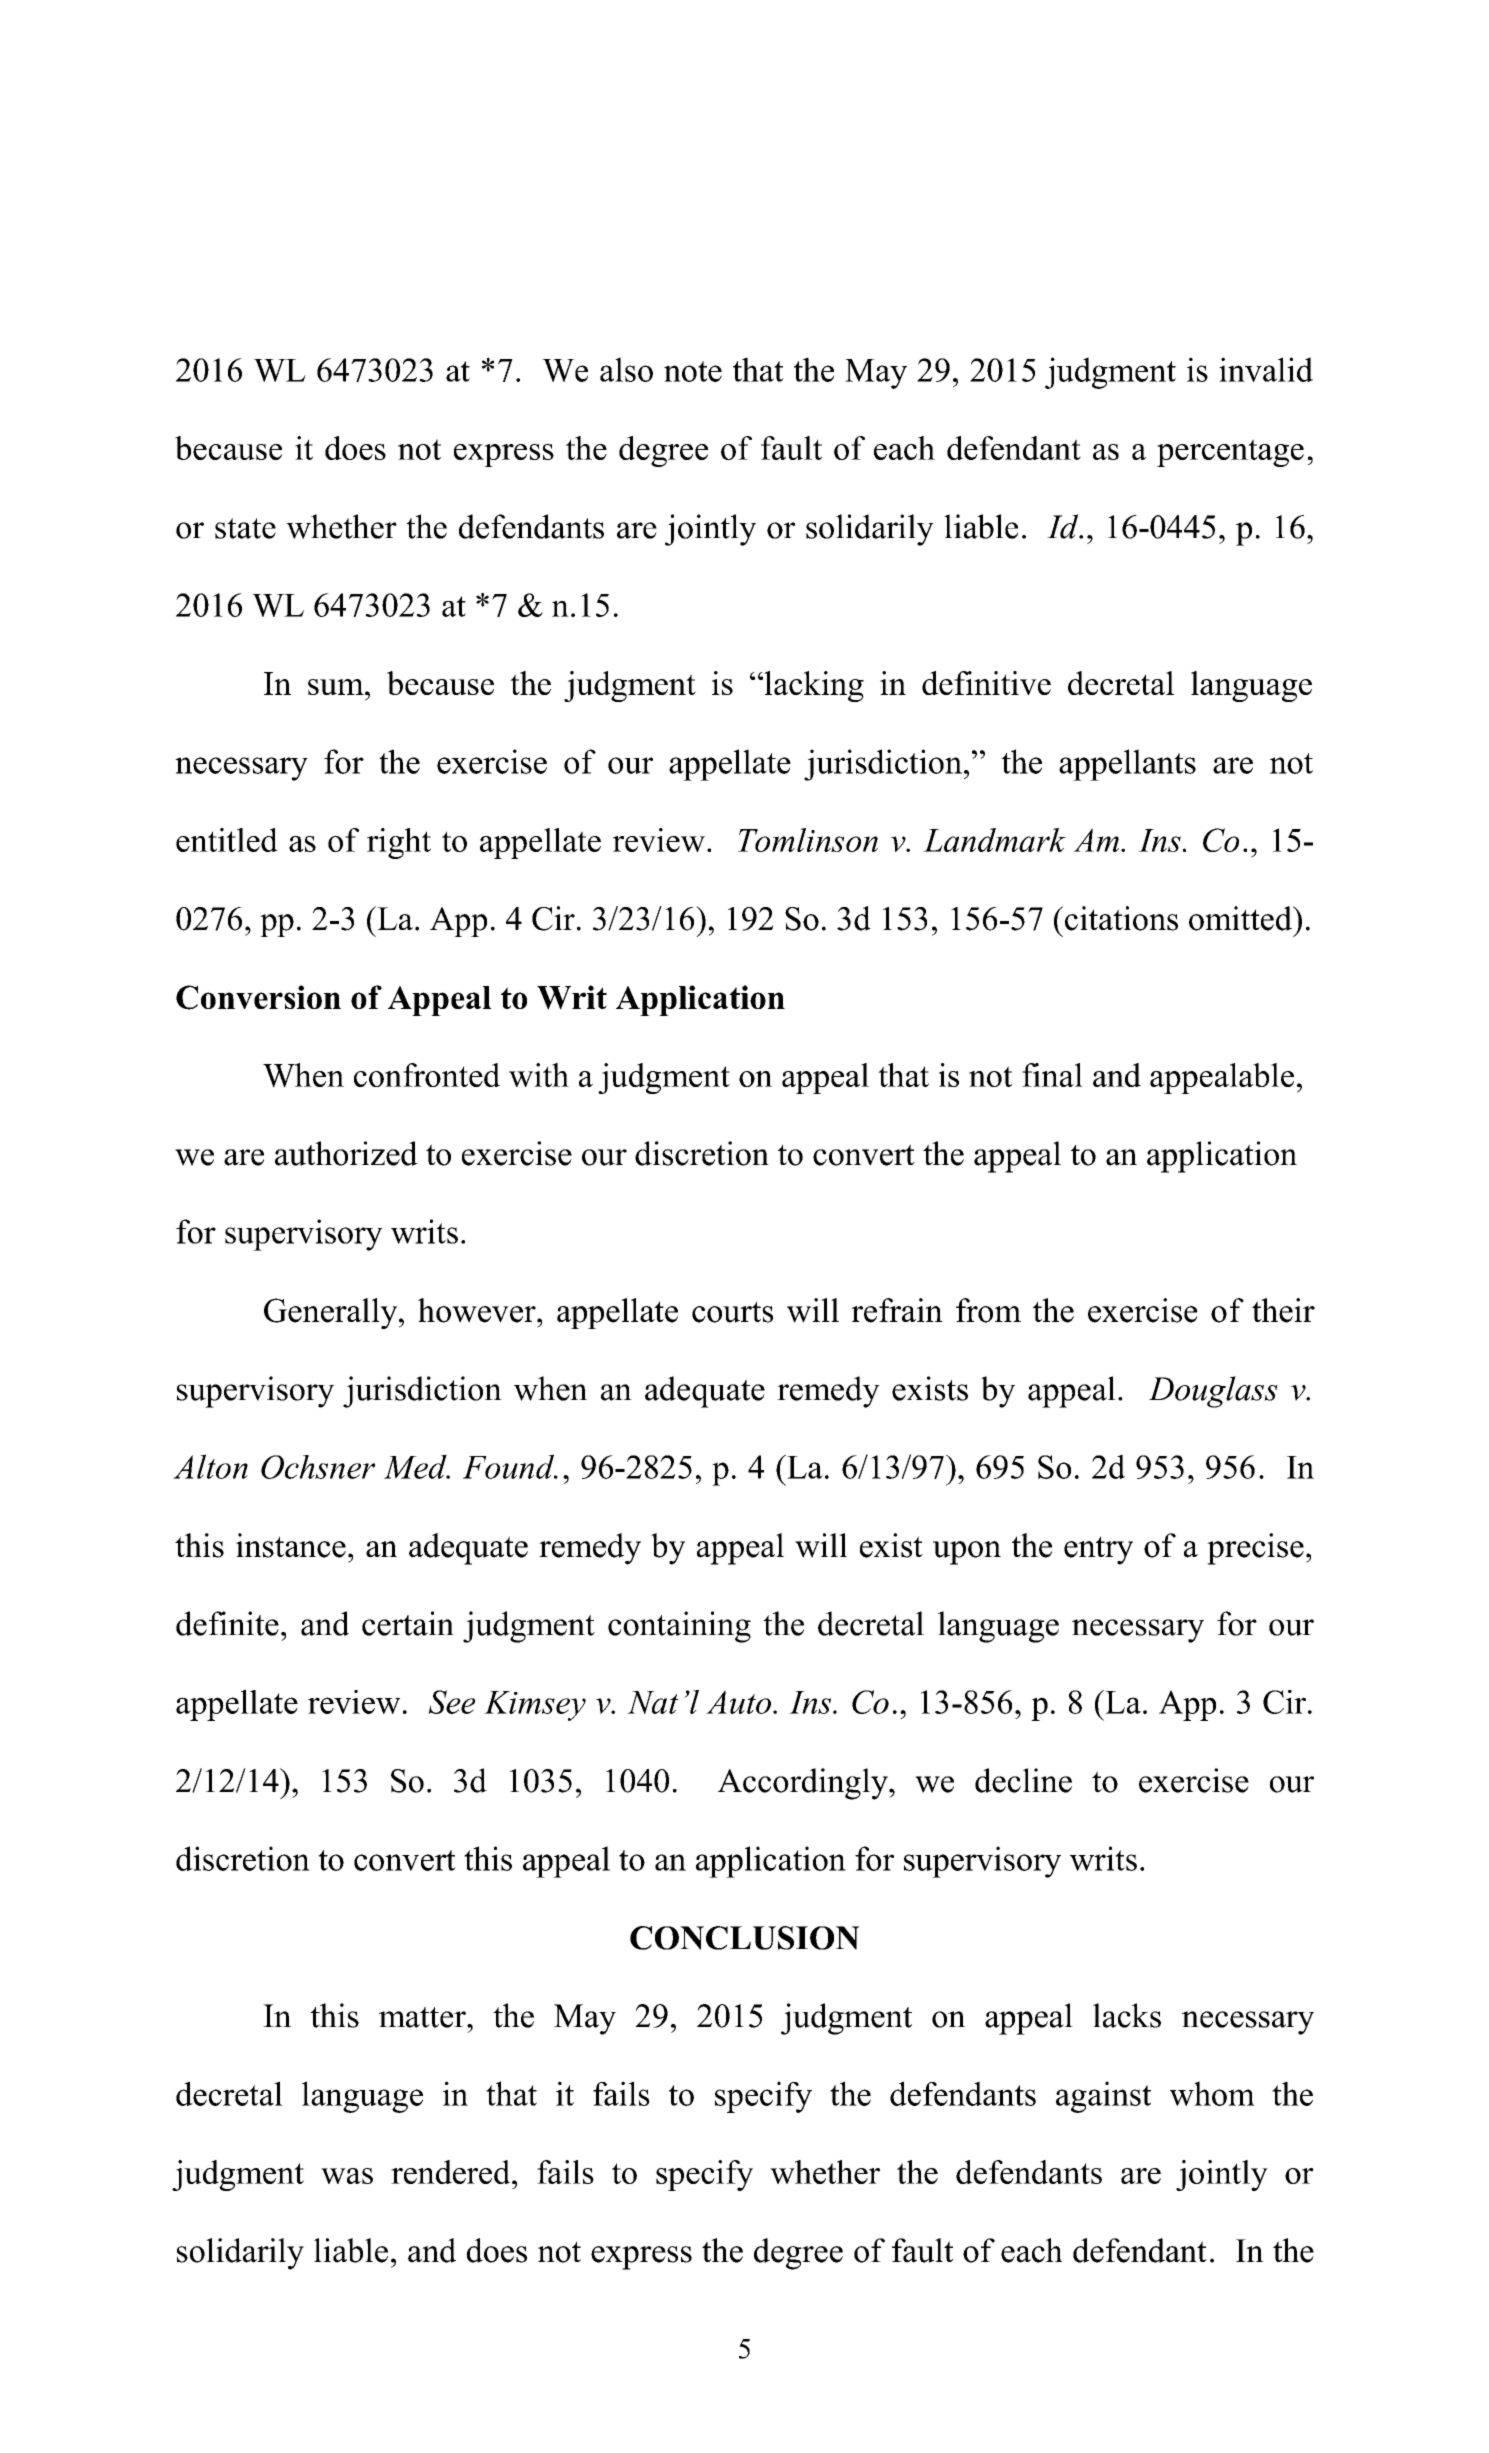 The image size is (1489, 2453). What do you see at coordinates (732, 1312) in the screenshot?
I see `courts` at bounding box center [732, 1312].
